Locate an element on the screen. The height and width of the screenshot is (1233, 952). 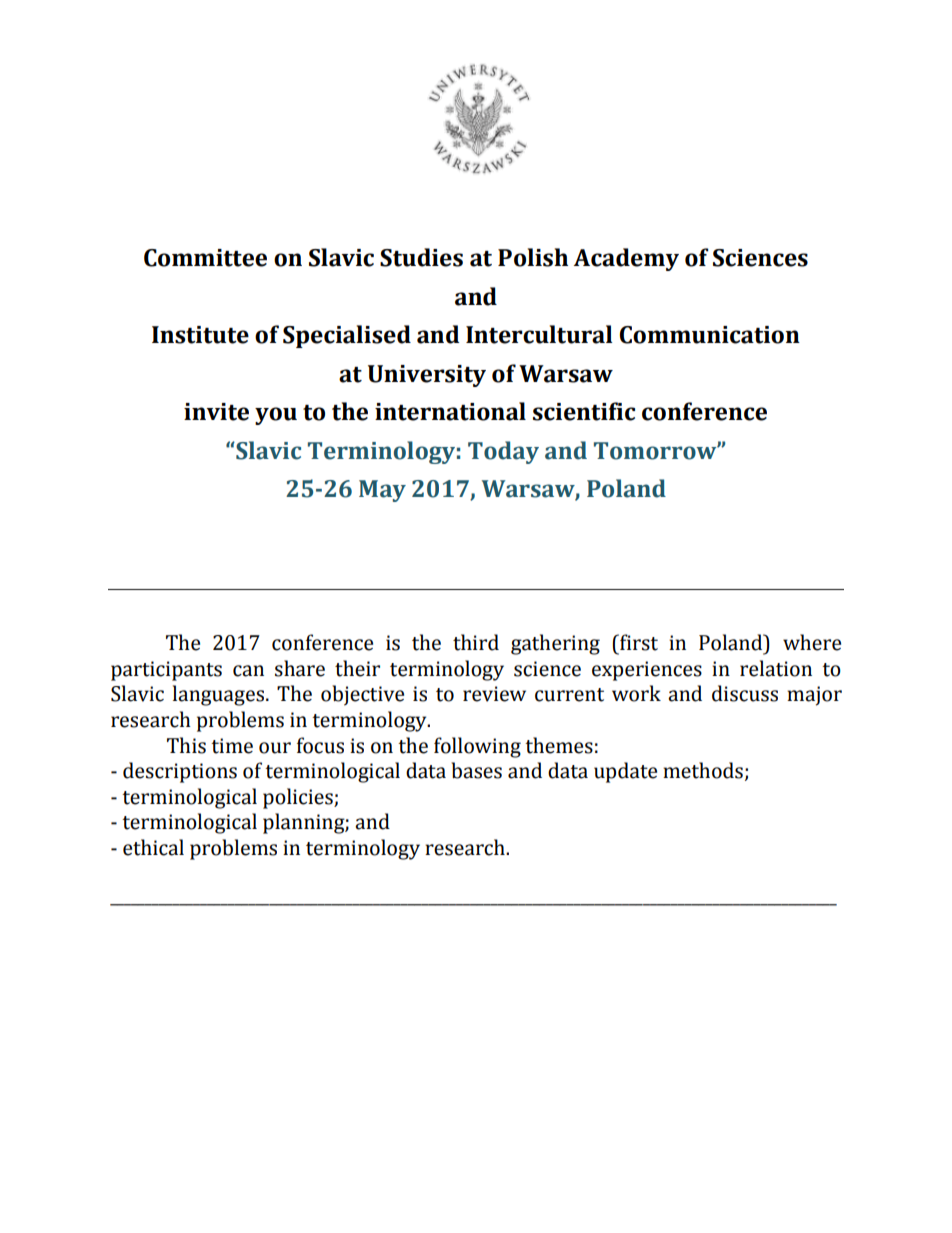
methods is located at coordinates (703, 770).
